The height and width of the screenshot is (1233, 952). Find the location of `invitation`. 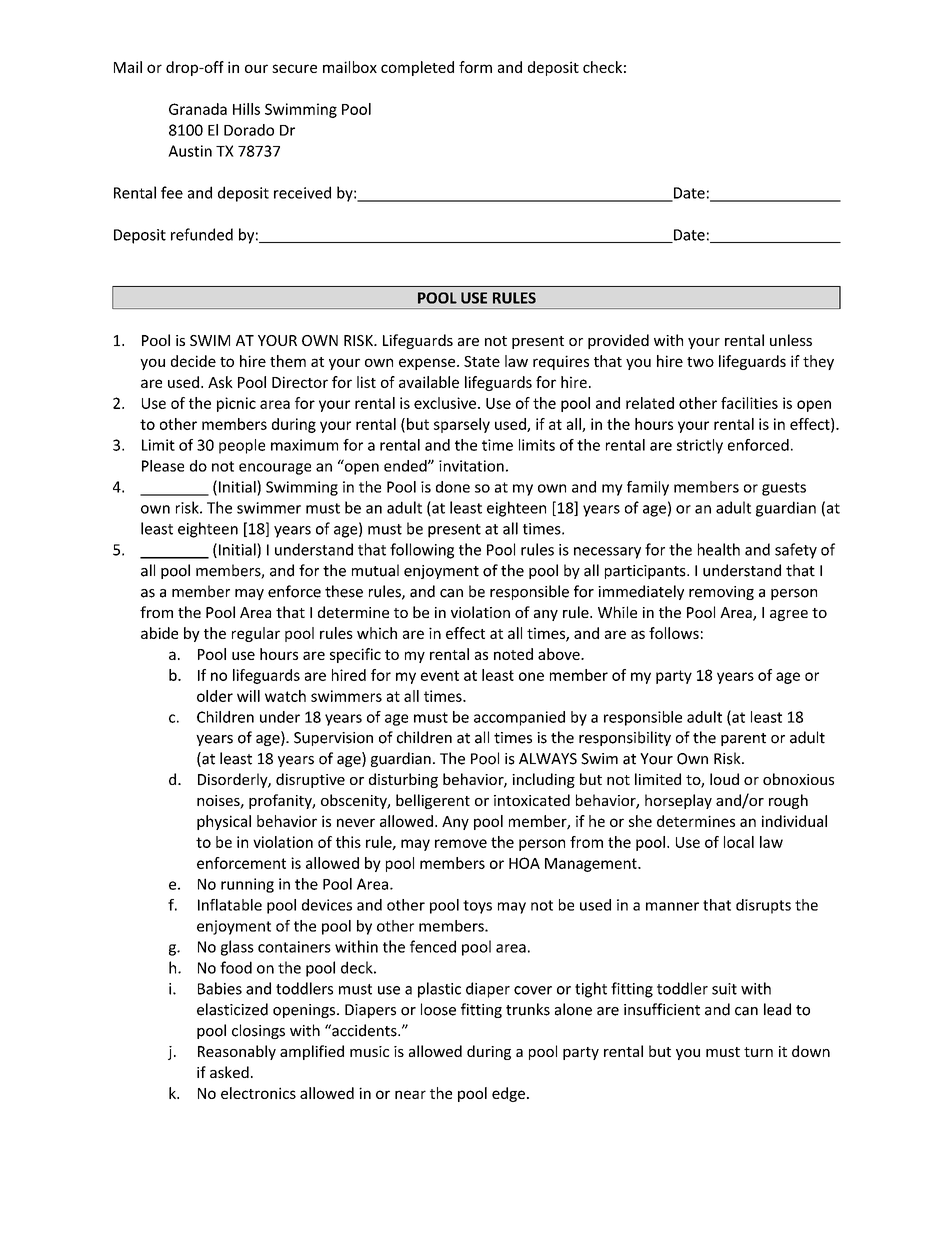

invitation is located at coordinates (471, 466).
